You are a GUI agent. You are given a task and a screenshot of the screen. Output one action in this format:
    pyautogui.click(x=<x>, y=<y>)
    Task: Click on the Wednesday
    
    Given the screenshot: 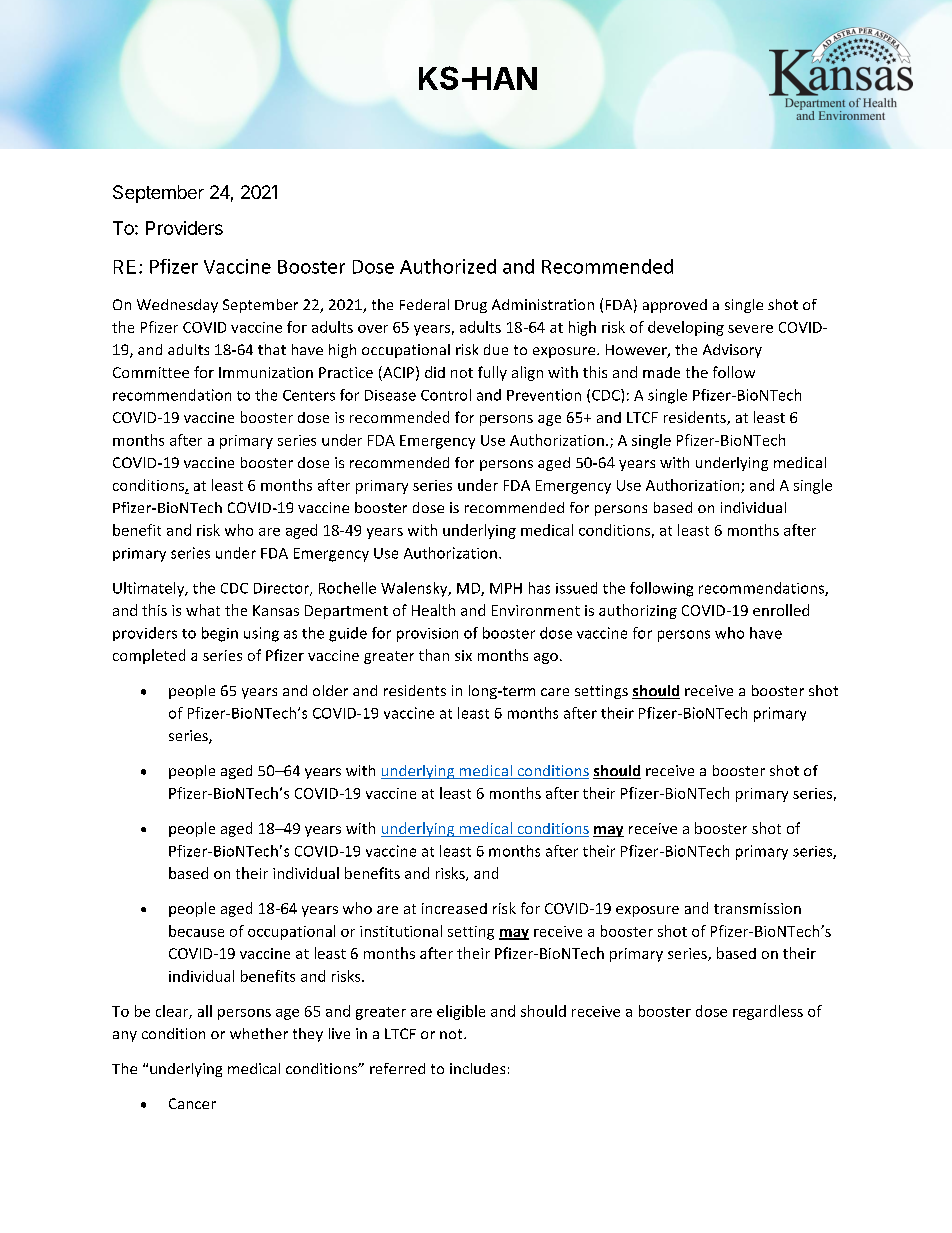 What is the action you would take?
    pyautogui.click(x=177, y=306)
